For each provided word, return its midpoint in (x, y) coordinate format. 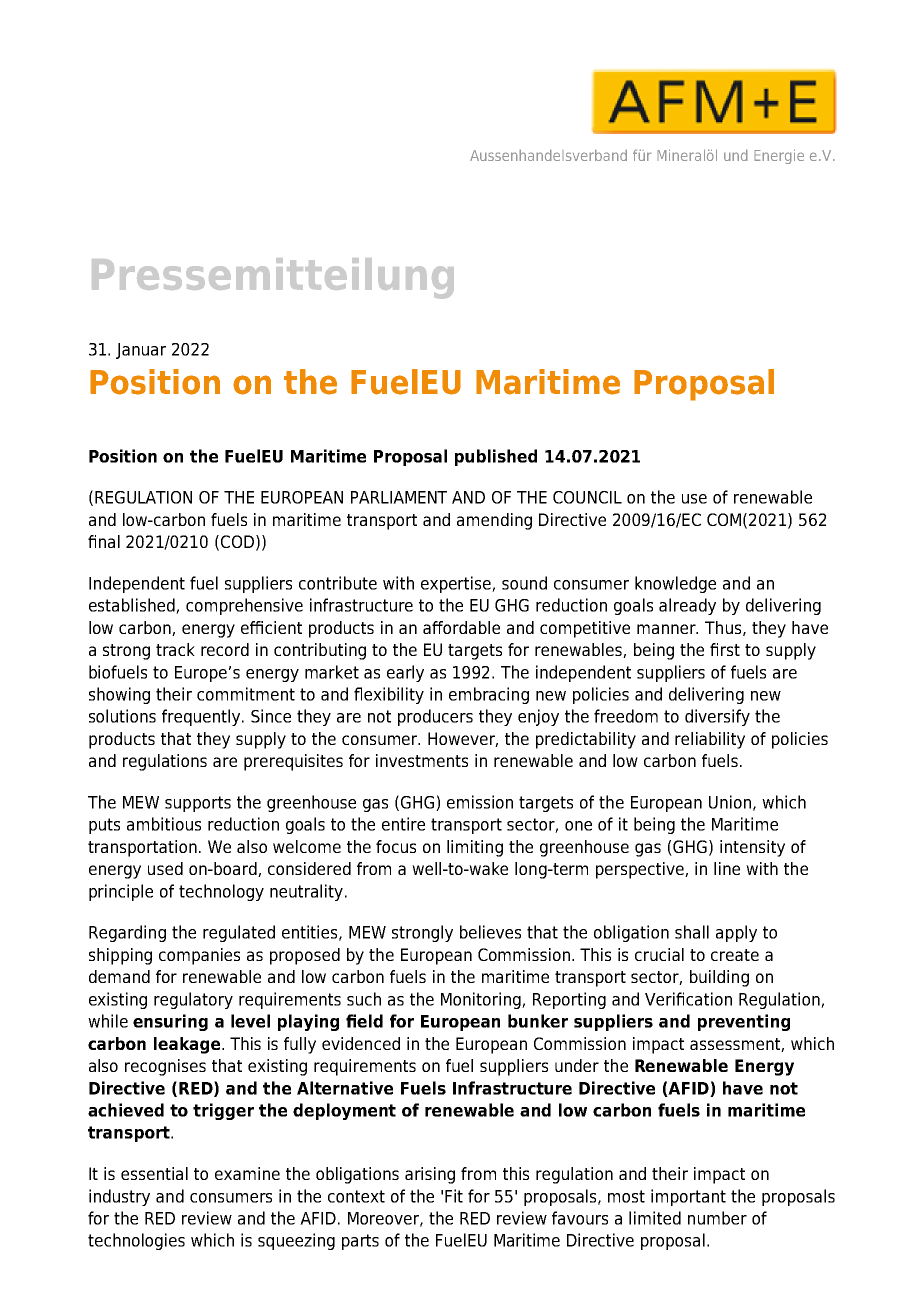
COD (237, 541)
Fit (454, 1196)
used (165, 868)
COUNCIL (587, 497)
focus (396, 846)
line (727, 868)
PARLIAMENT (399, 497)
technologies (136, 1241)
